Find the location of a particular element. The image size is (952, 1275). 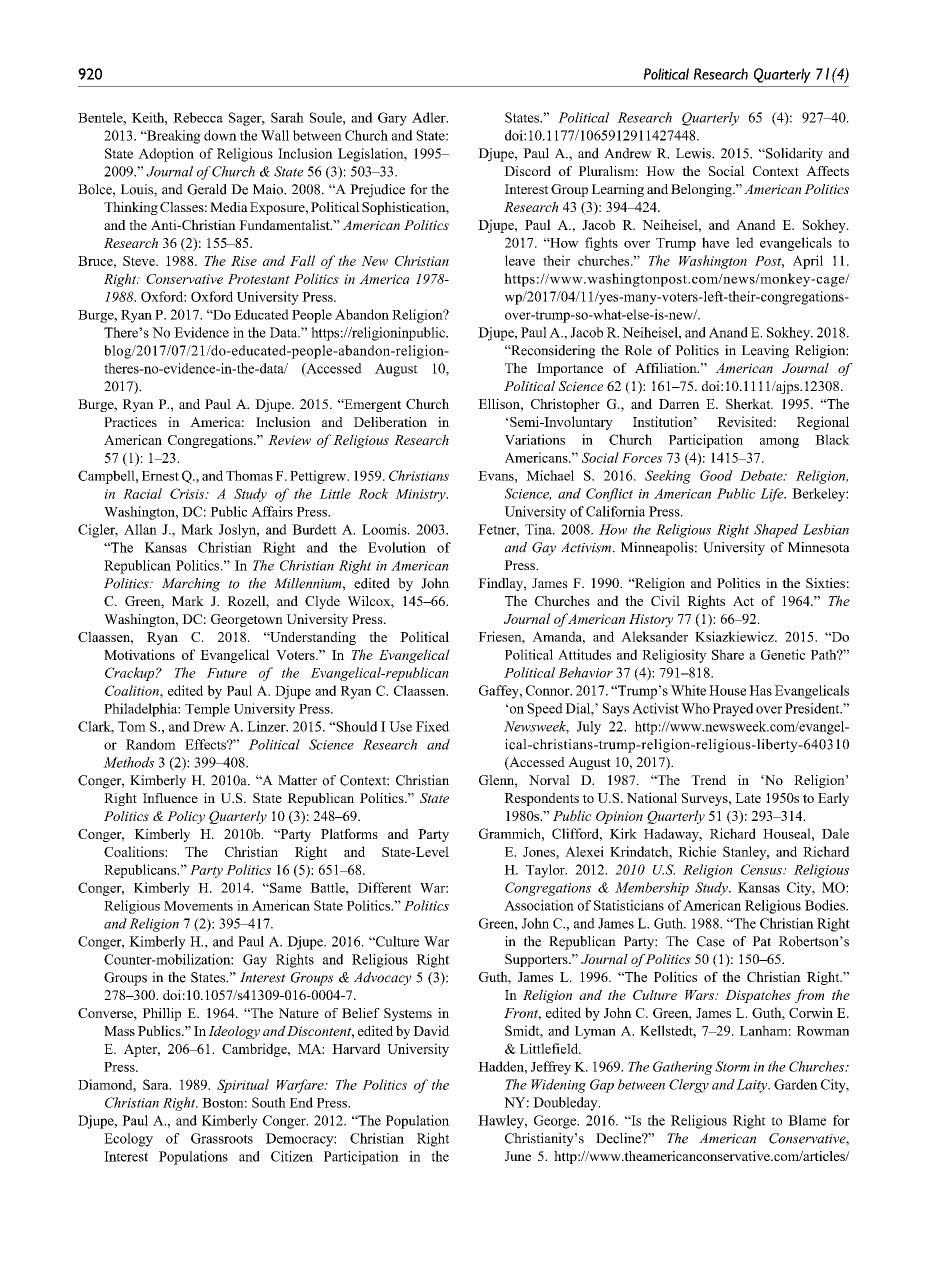

Ministry is located at coordinates (421, 495).
